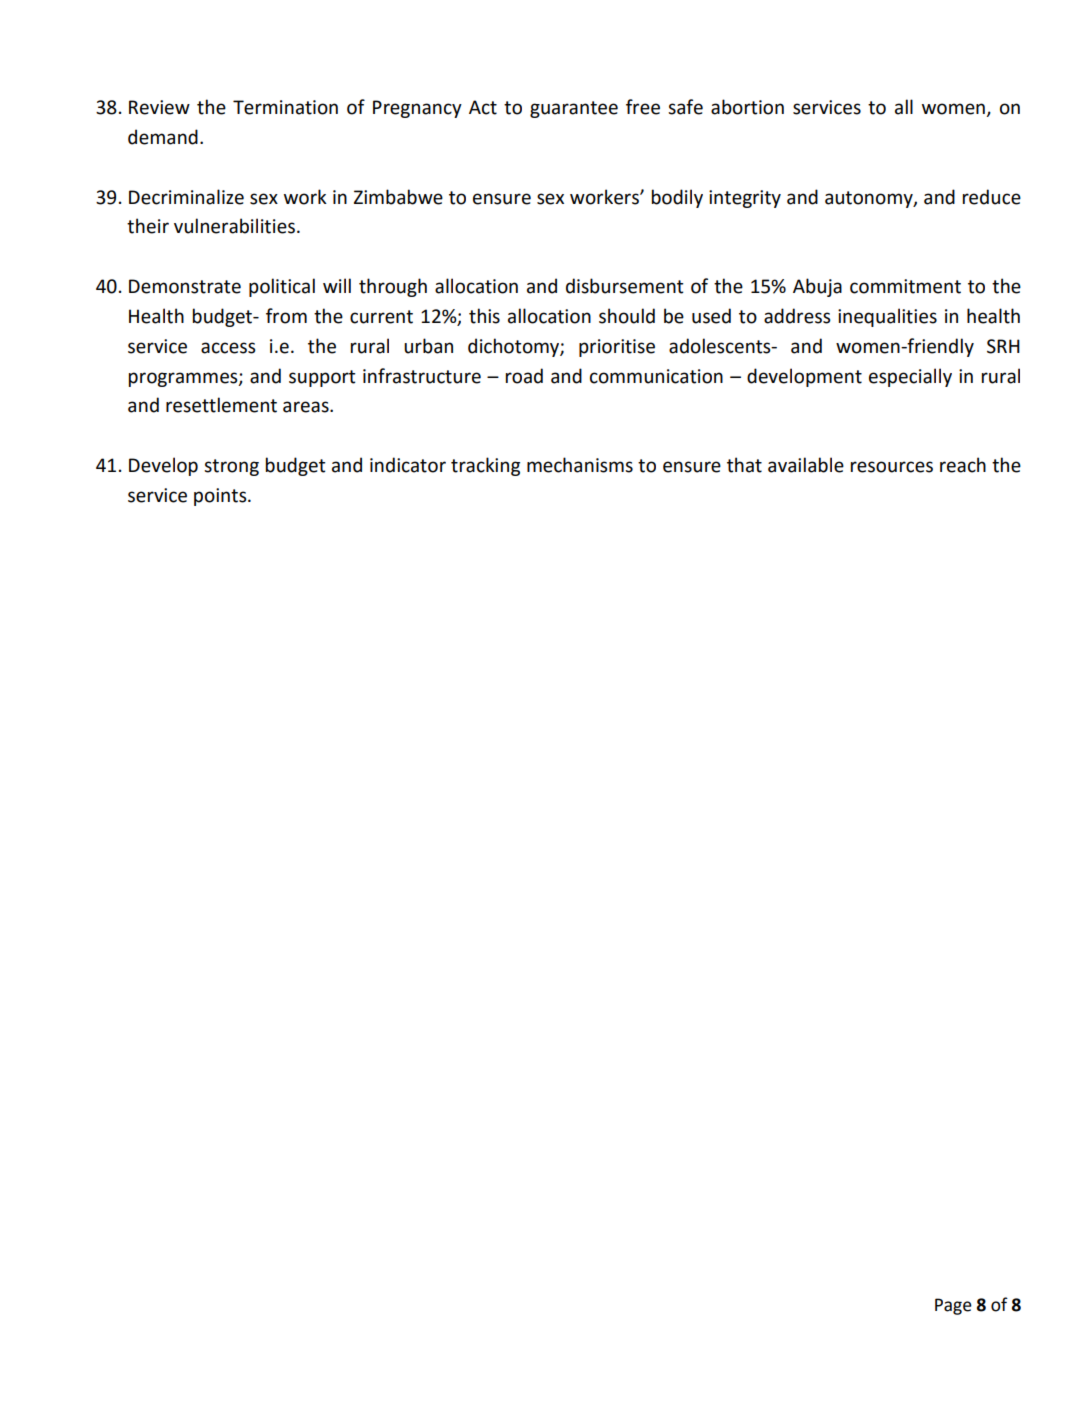 The width and height of the image is (1085, 1404). I want to click on guarantee, so click(574, 109).
